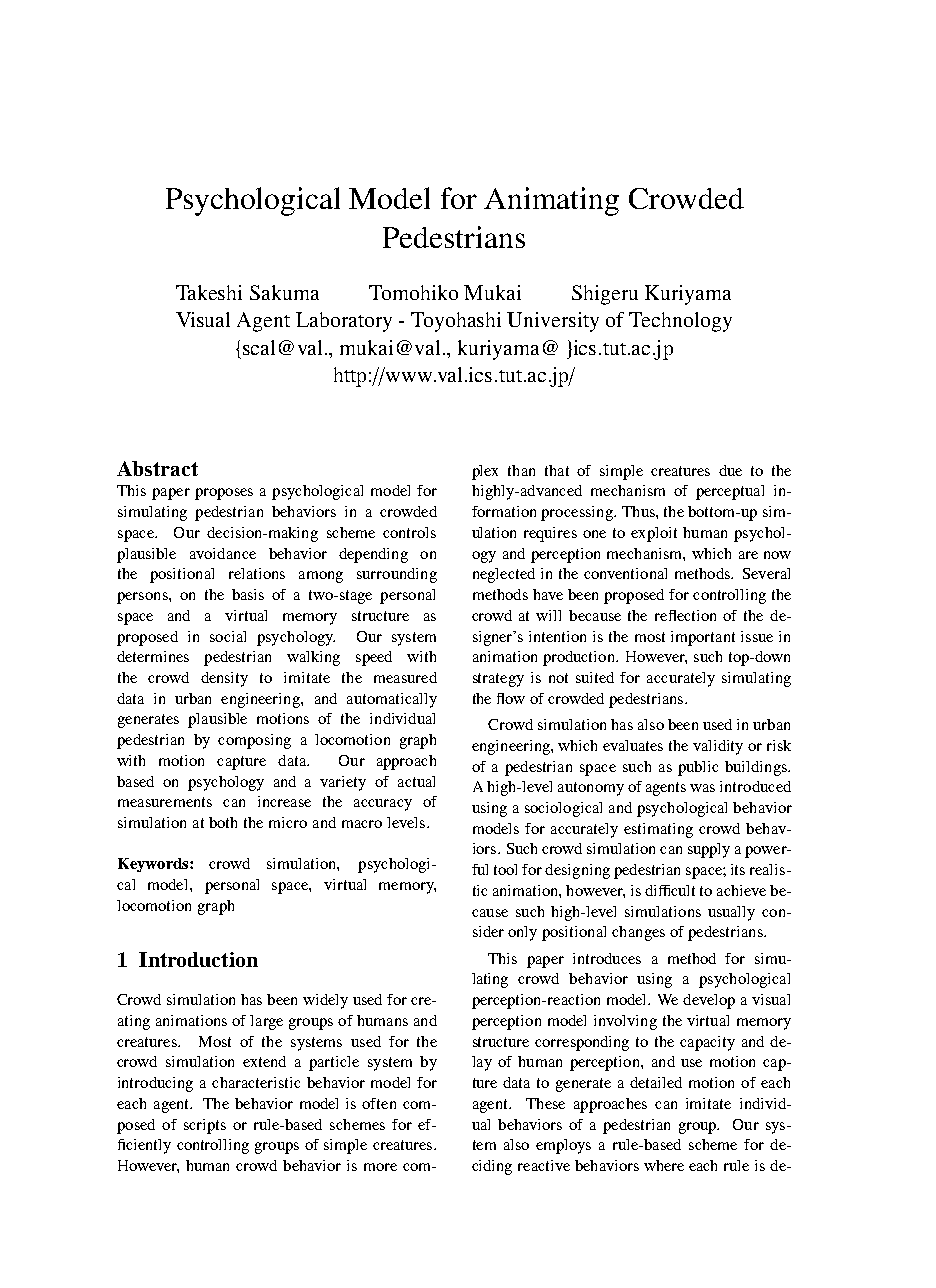 Image resolution: width=936 pixels, height=1288 pixels. What do you see at coordinates (680, 322) in the screenshot?
I see `Technology` at bounding box center [680, 322].
